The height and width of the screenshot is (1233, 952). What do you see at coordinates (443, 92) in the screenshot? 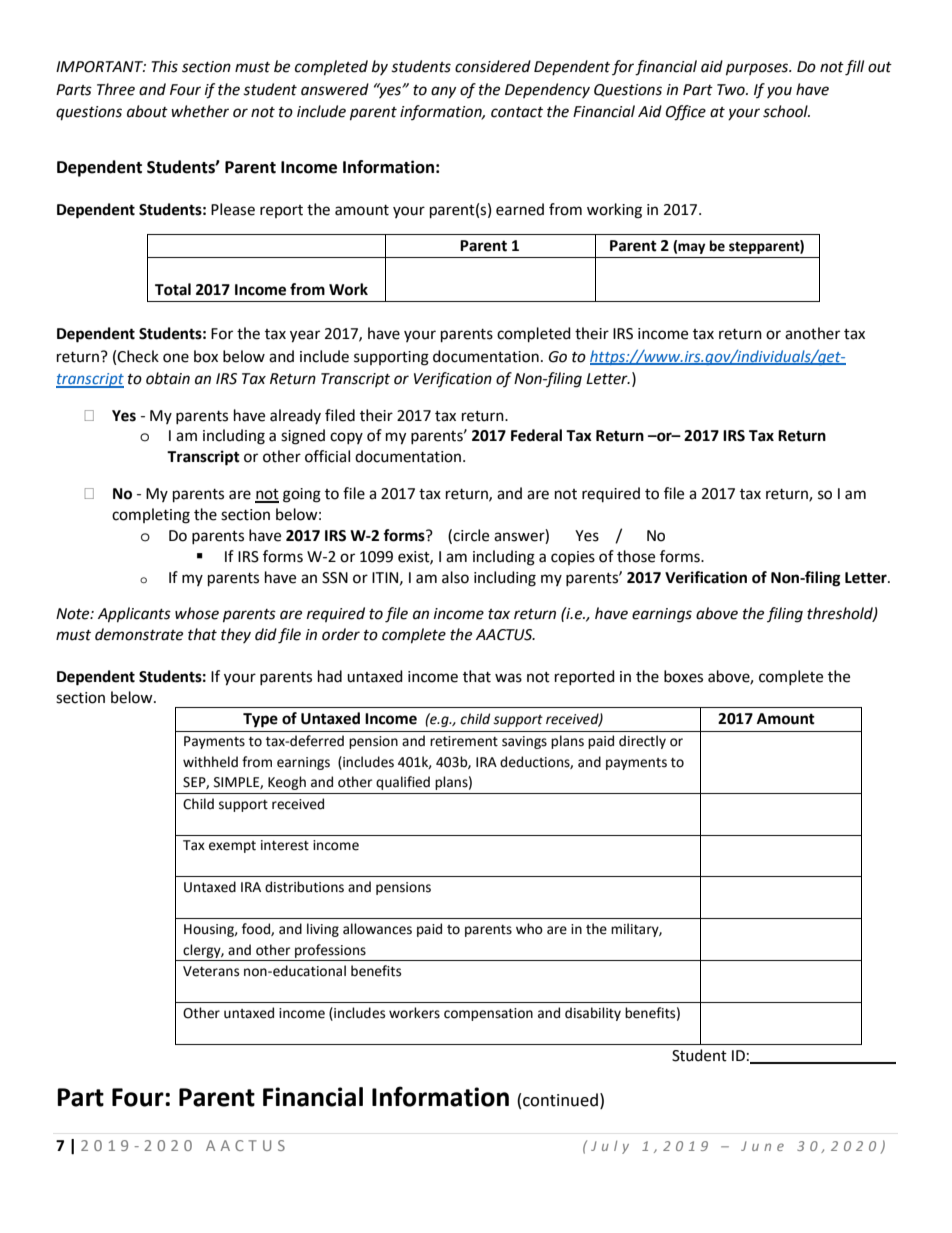
I see `any` at bounding box center [443, 92].
